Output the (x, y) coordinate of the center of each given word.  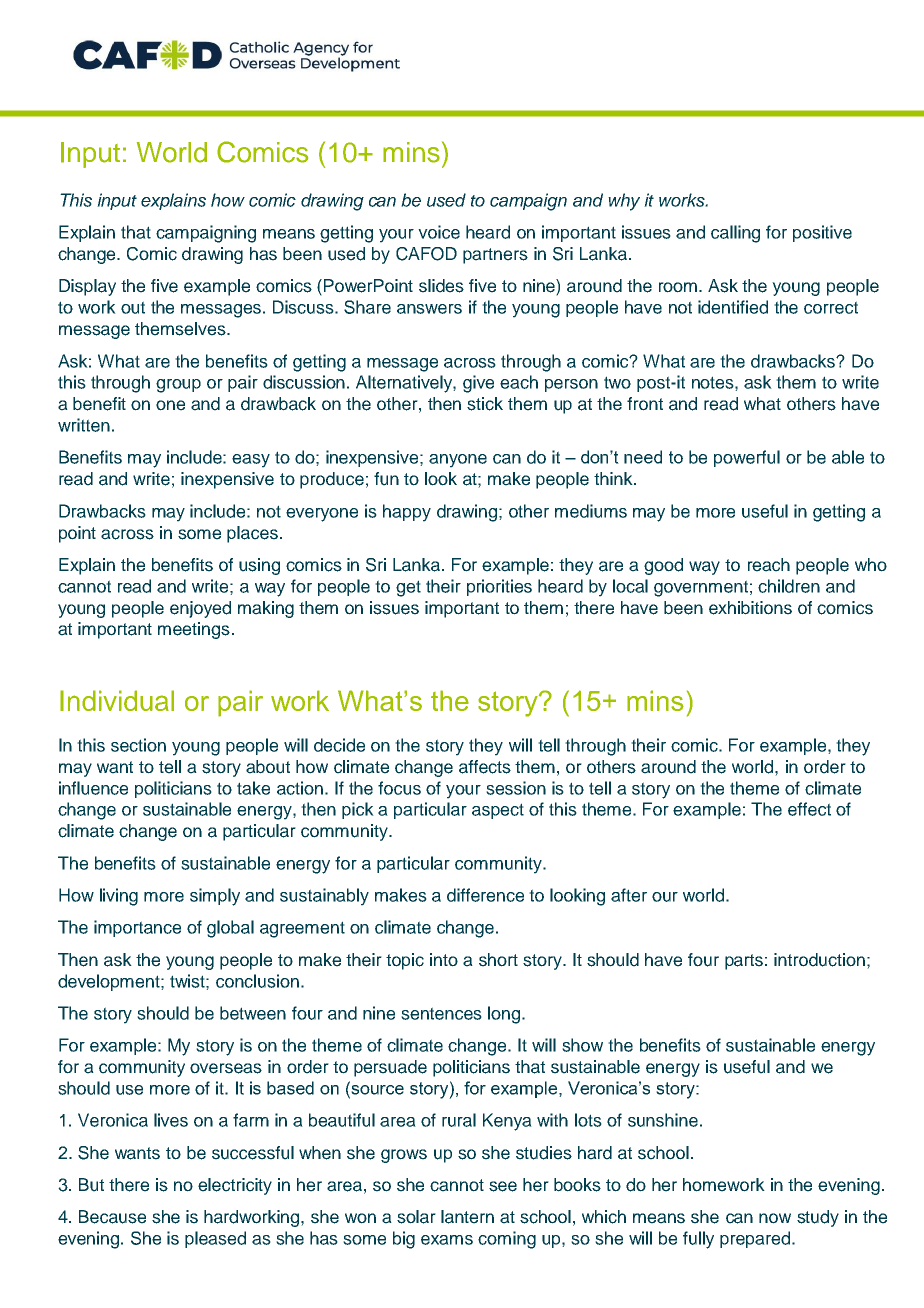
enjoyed (200, 609)
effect (809, 809)
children (789, 586)
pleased (215, 1239)
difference (485, 895)
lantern (467, 1217)
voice (439, 232)
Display (87, 287)
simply (215, 897)
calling (735, 234)
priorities (499, 587)
